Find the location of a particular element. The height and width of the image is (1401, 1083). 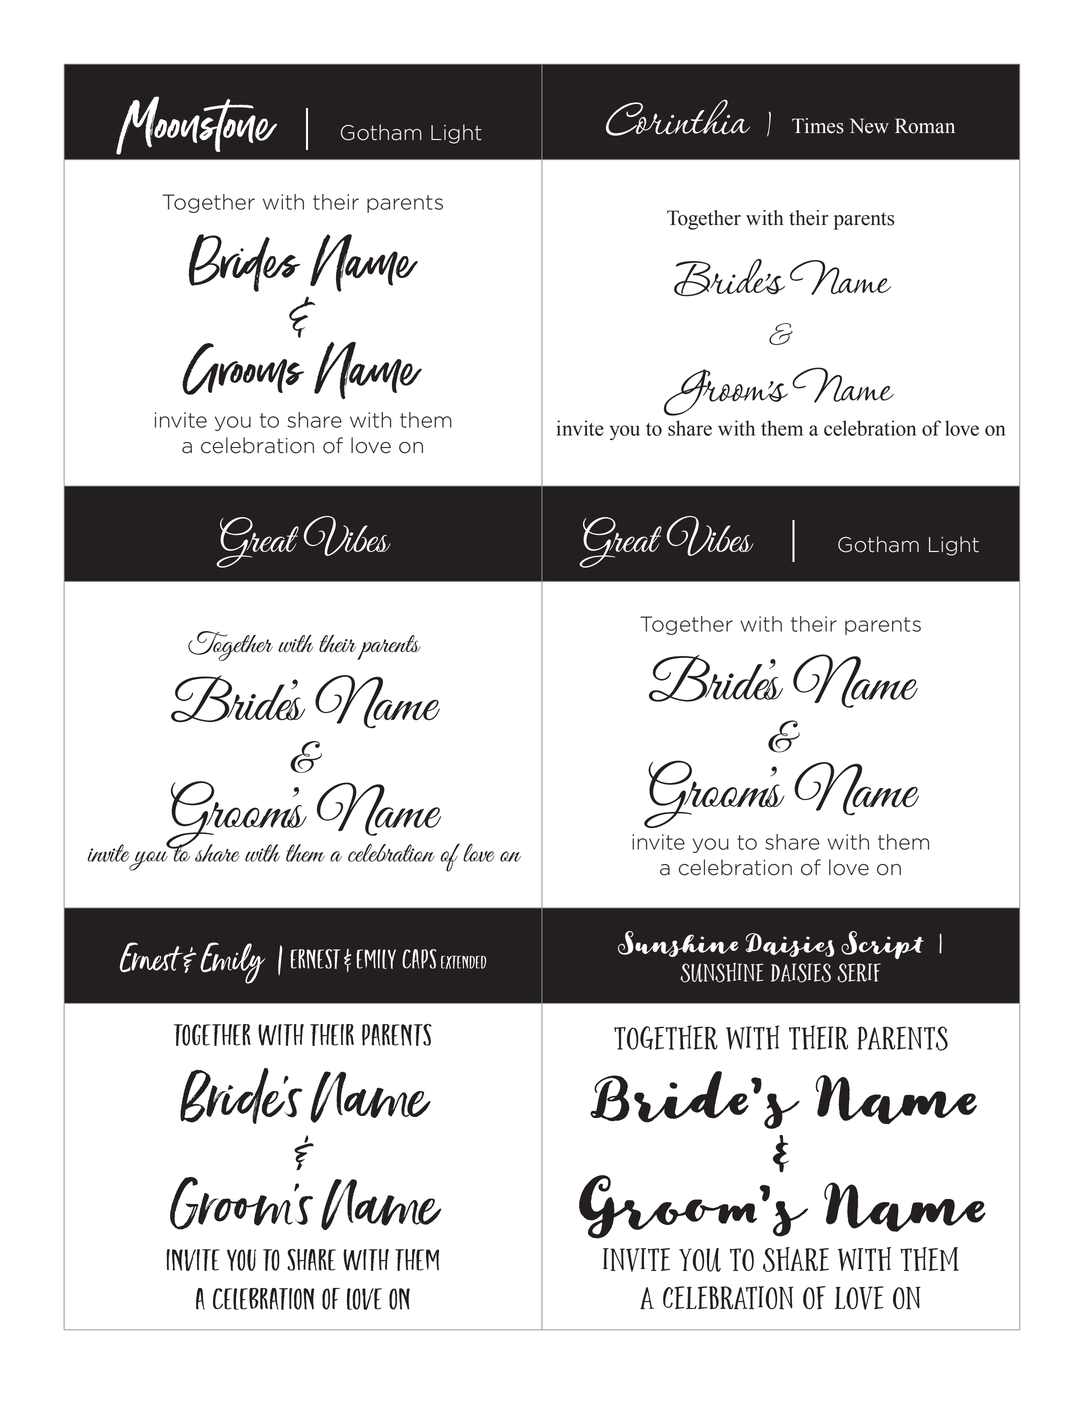

serif is located at coordinates (859, 973).
